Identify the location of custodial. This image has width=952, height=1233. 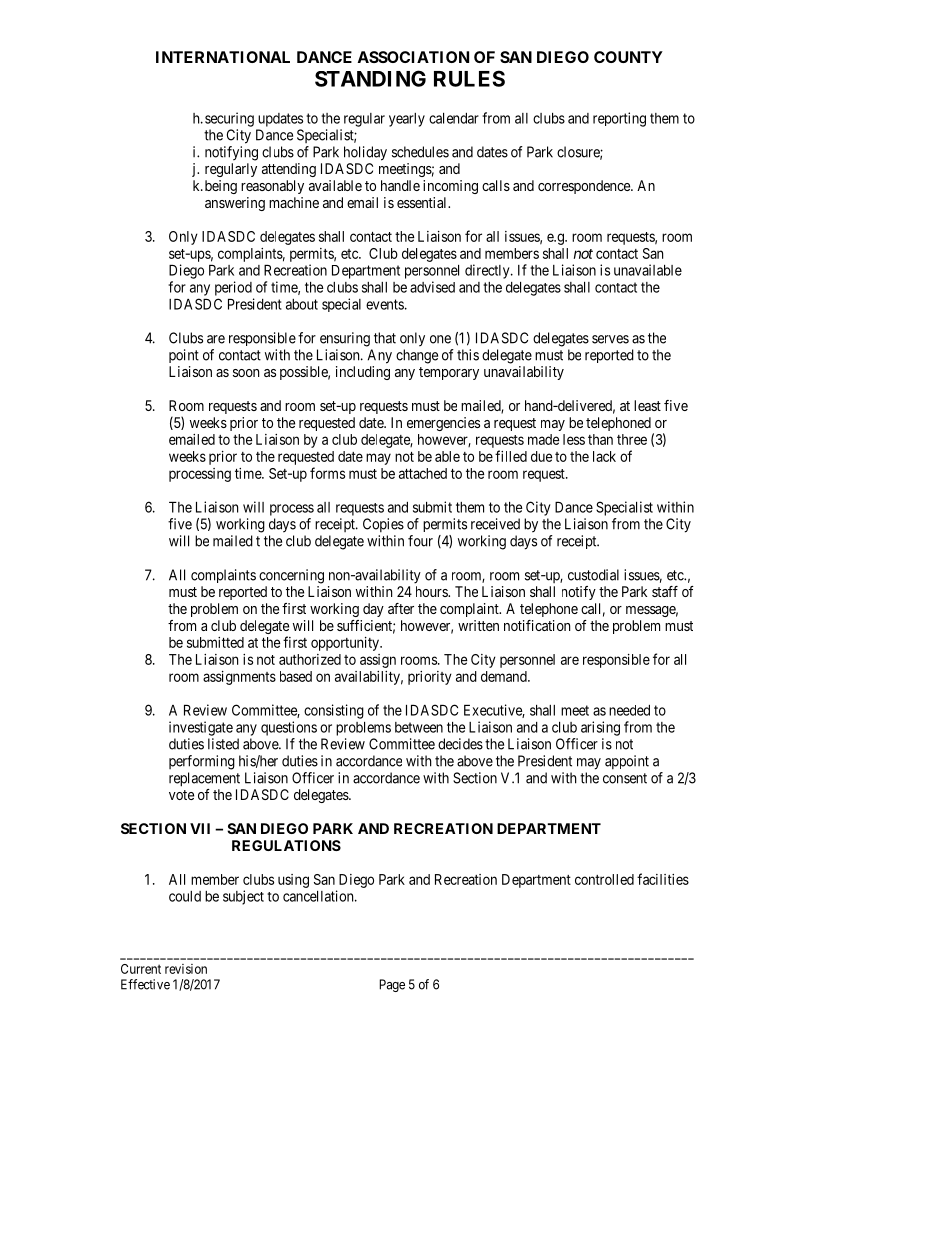
(593, 575).
